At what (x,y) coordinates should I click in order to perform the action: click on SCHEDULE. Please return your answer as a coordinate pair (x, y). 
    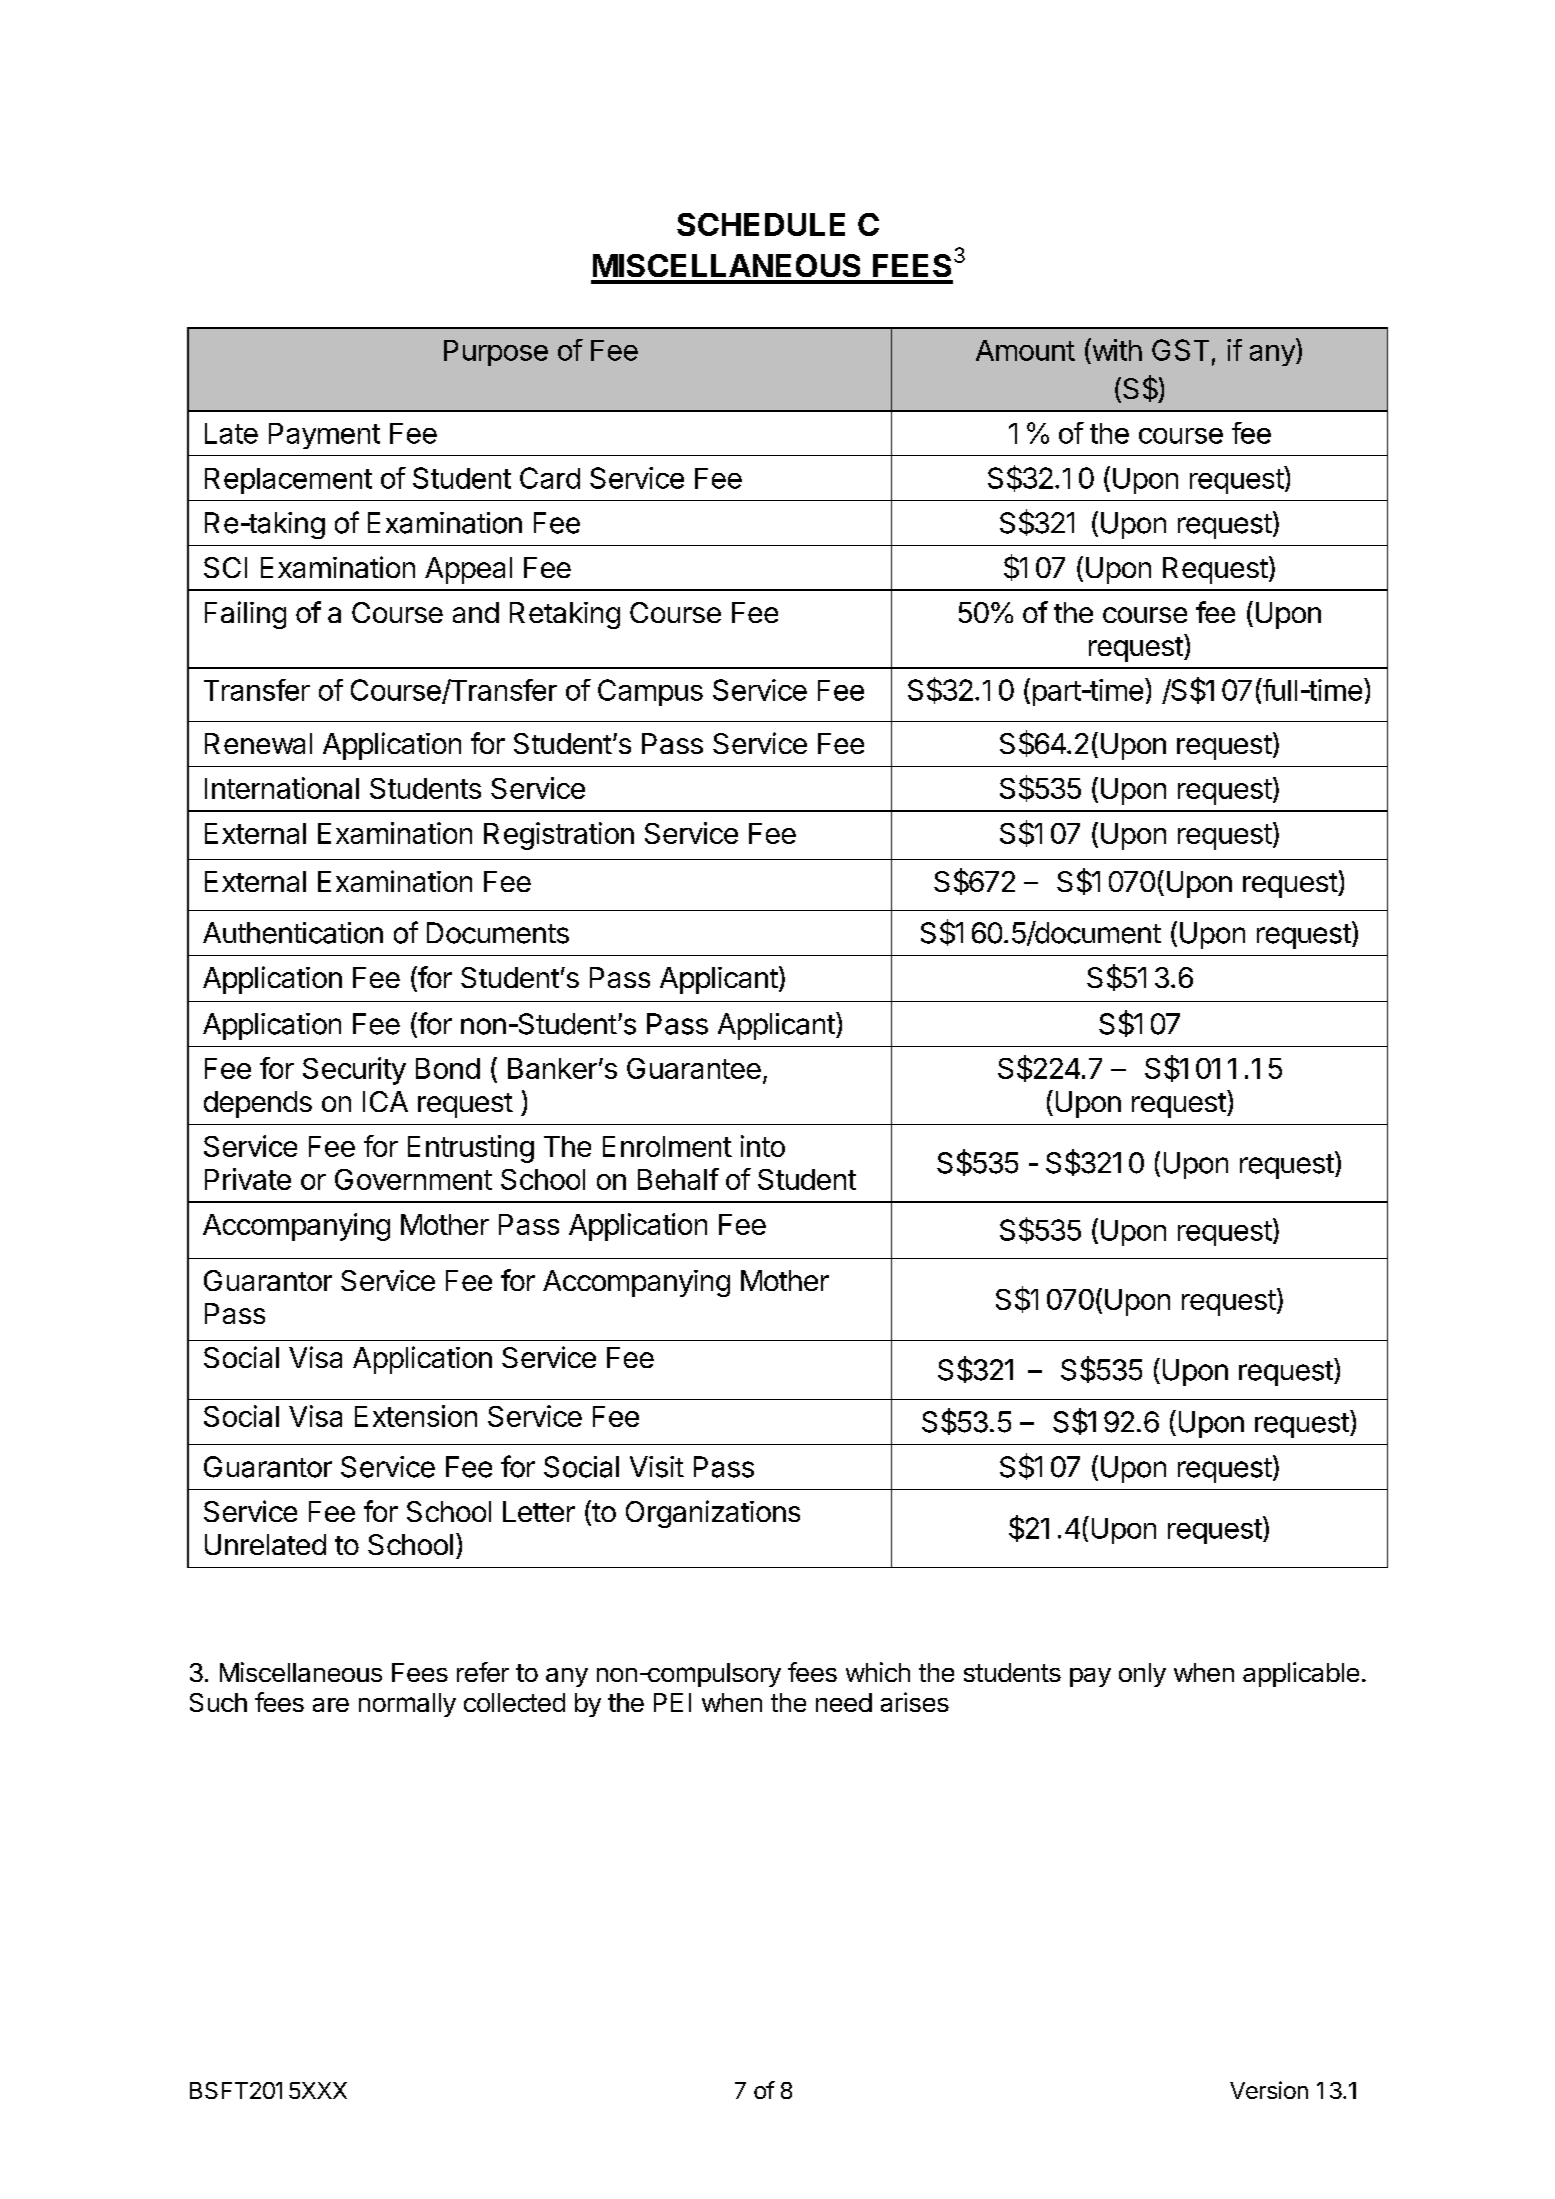
    Looking at the image, I should click on (761, 224).
